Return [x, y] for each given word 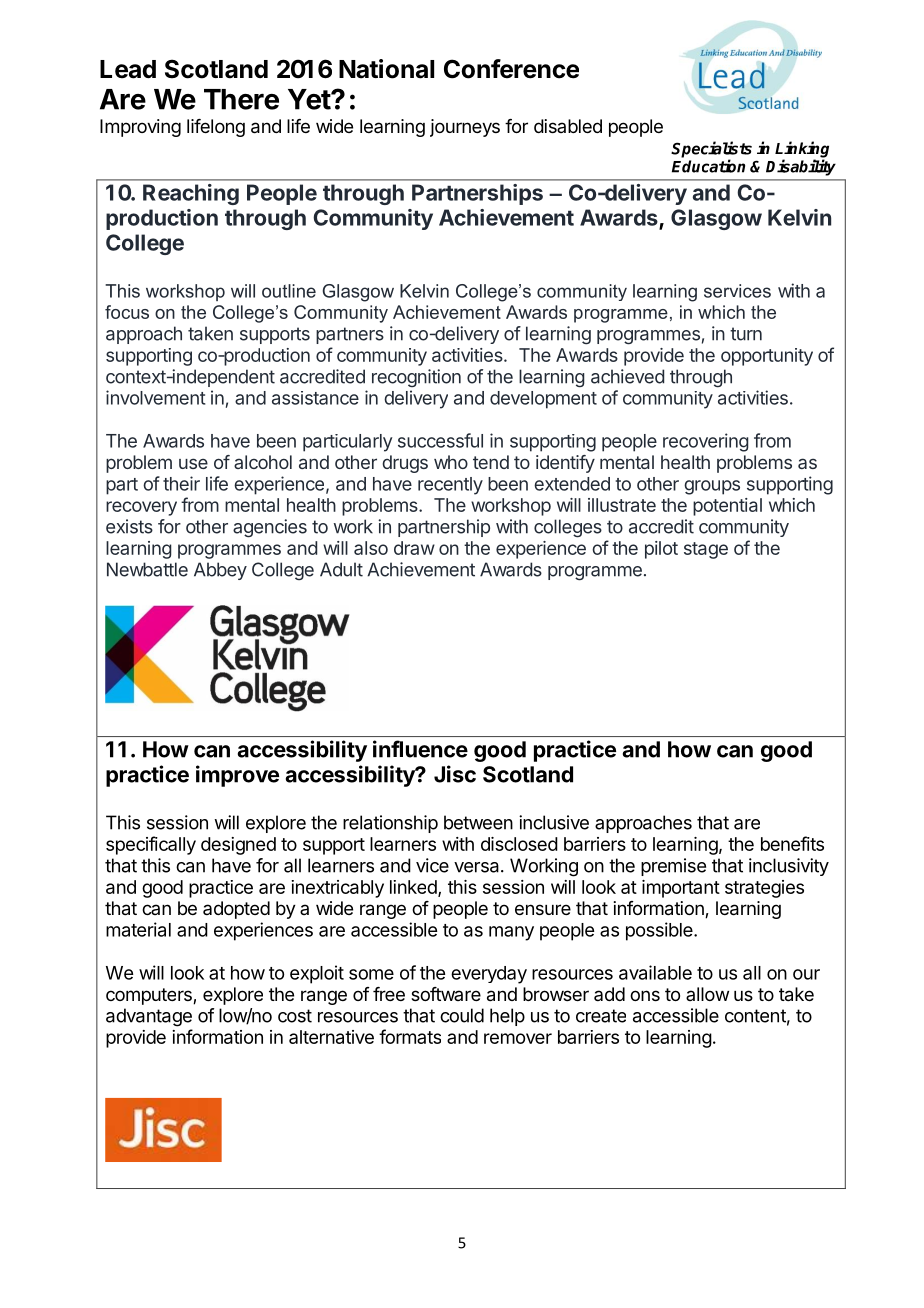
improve [237, 776]
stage [706, 550]
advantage [149, 1017]
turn [746, 334]
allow [707, 994]
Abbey [220, 571]
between [478, 822]
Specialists [711, 150]
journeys [465, 128]
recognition [416, 378]
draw [414, 548]
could [462, 1015]
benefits [792, 843]
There [241, 99]
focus [127, 312]
